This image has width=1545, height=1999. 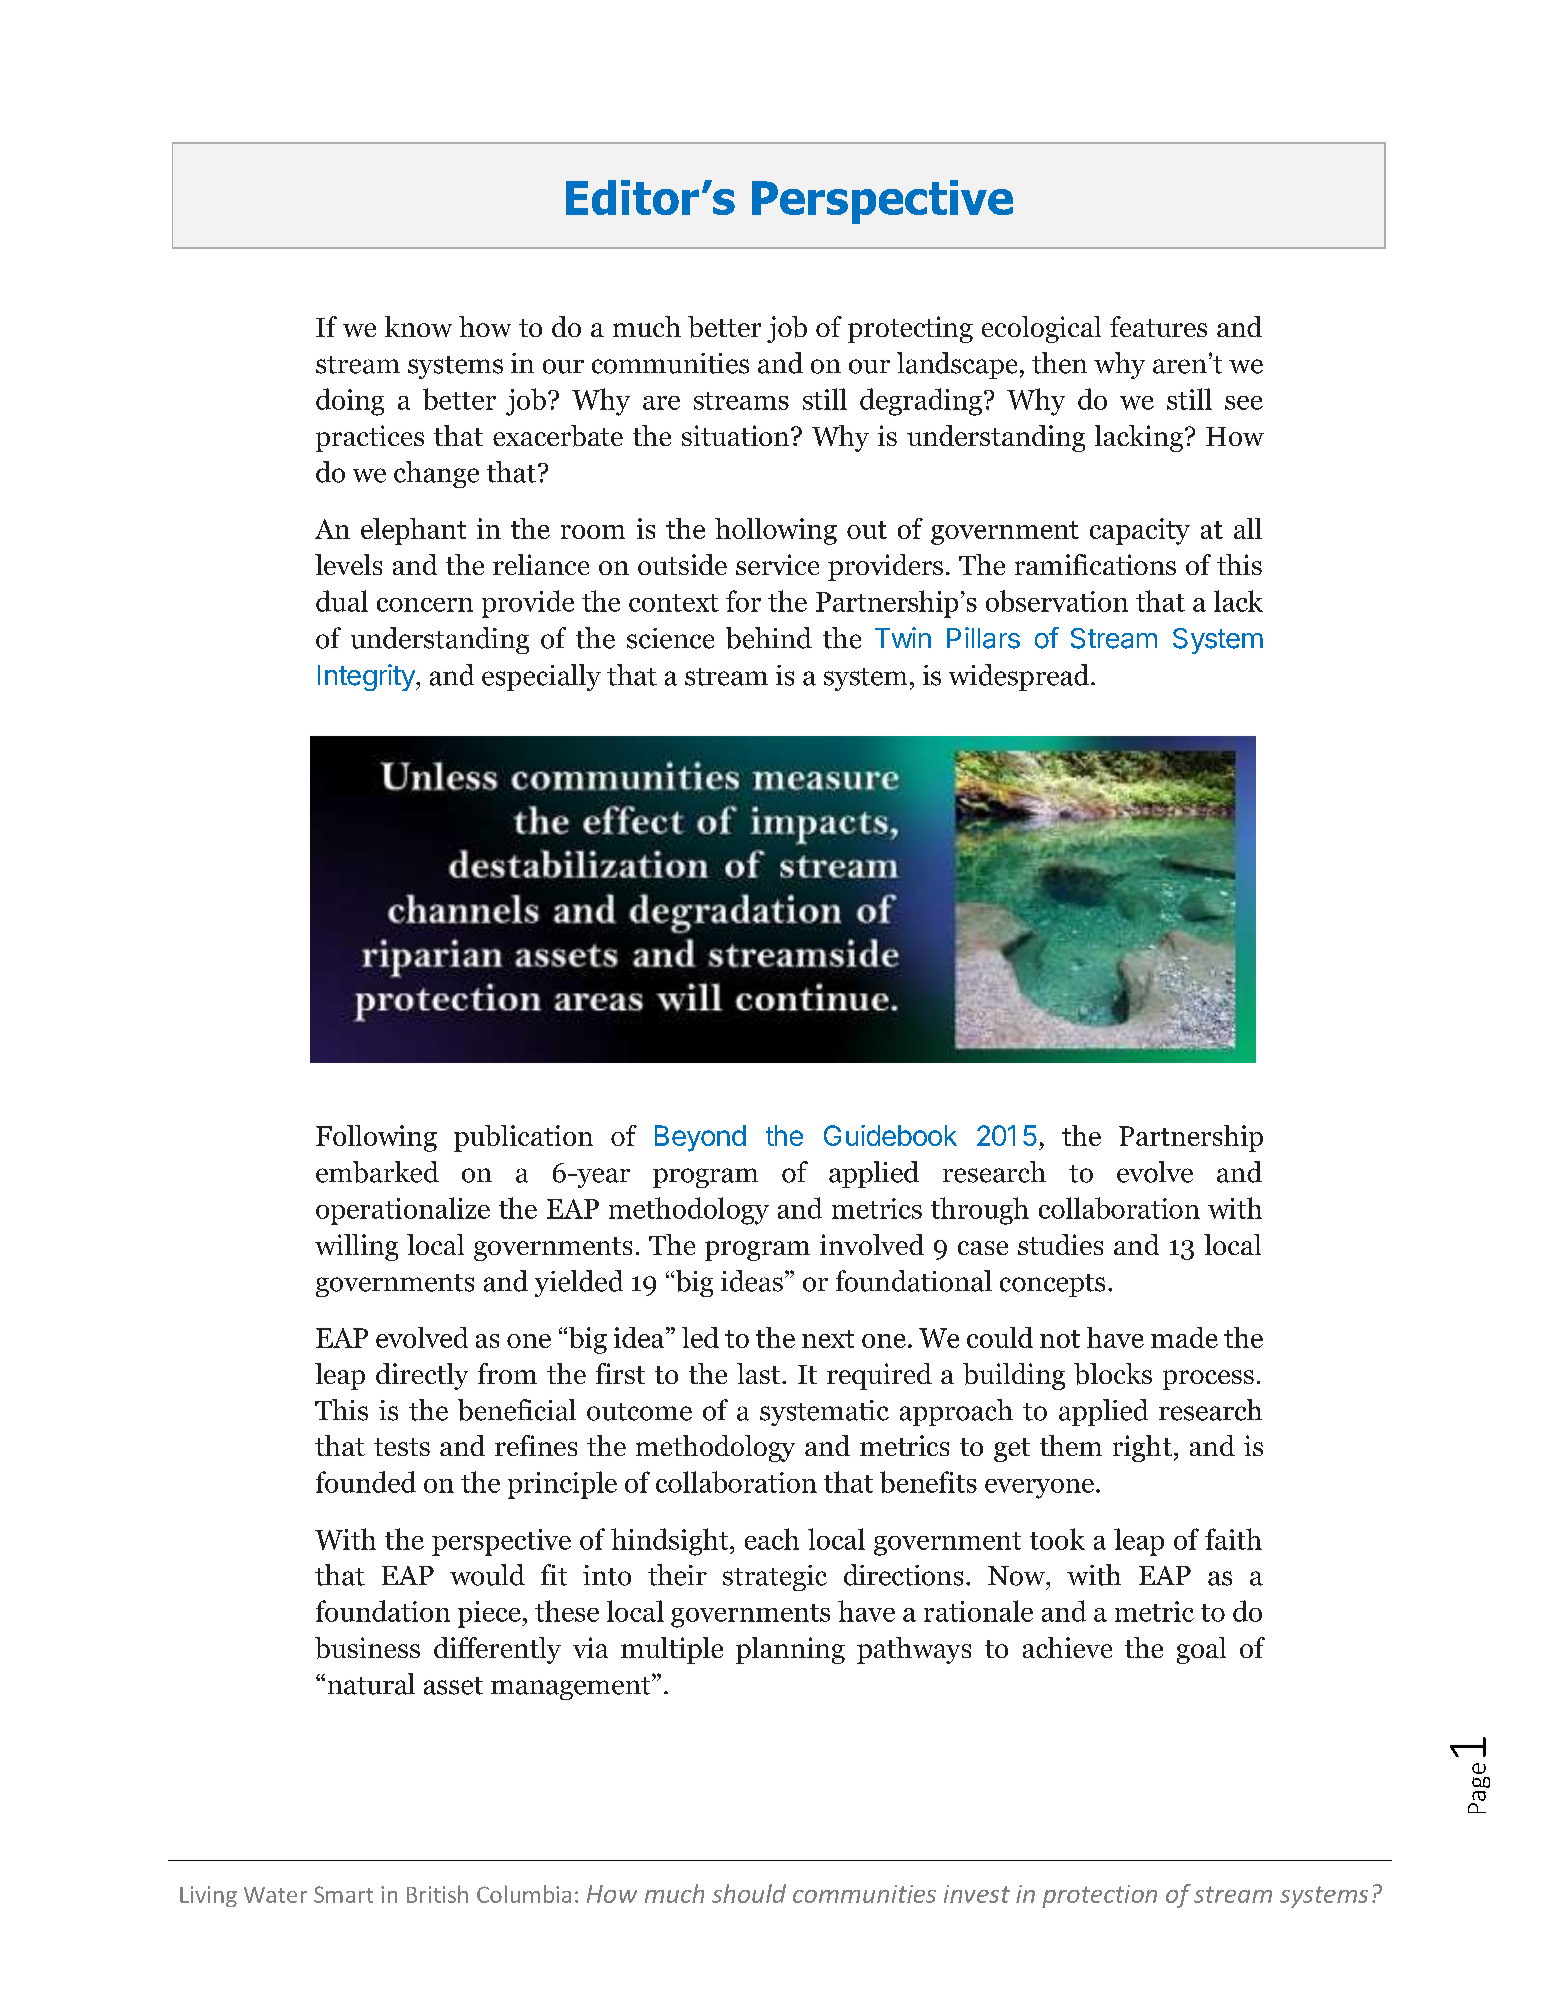 I want to click on then, so click(x=1059, y=363).
